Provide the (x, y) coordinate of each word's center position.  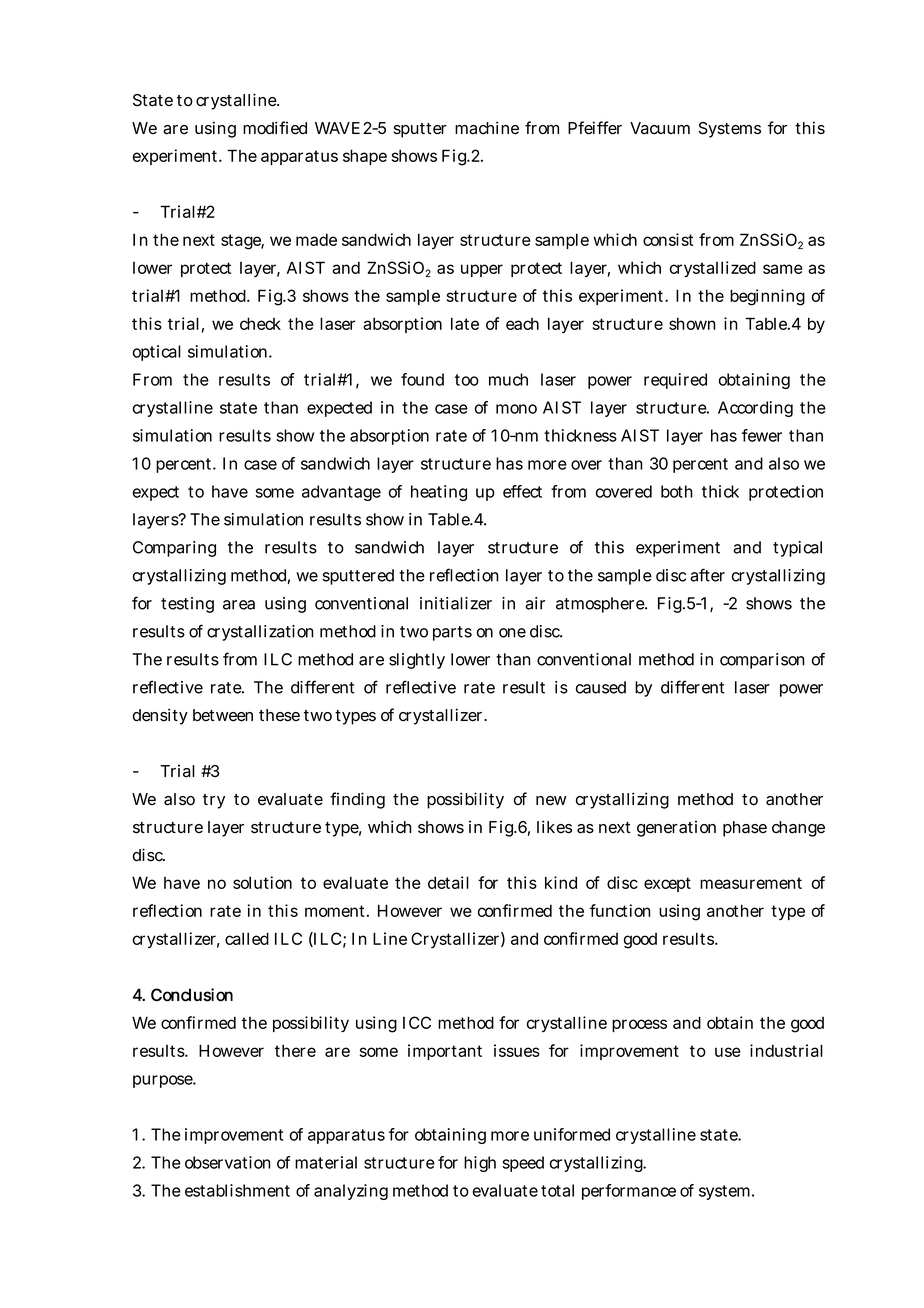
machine (487, 128)
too (467, 380)
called (247, 938)
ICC (417, 1022)
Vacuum (660, 128)
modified (275, 128)
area (239, 605)
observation (228, 1162)
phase (745, 829)
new (551, 801)
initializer (456, 603)
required (675, 381)
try (214, 801)
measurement (751, 883)
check (260, 323)
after (707, 575)
